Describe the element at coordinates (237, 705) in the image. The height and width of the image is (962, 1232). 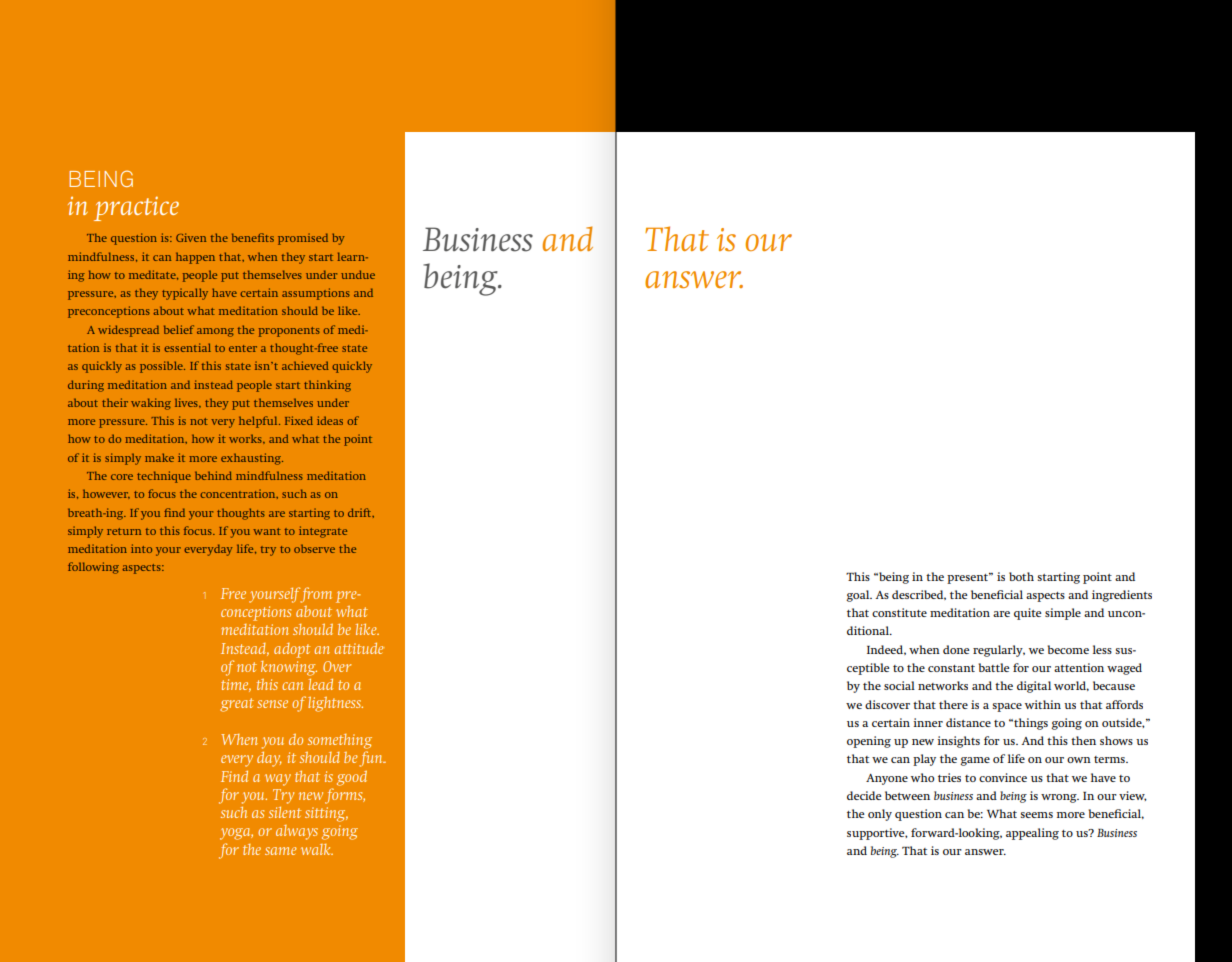
I see `great` at that location.
